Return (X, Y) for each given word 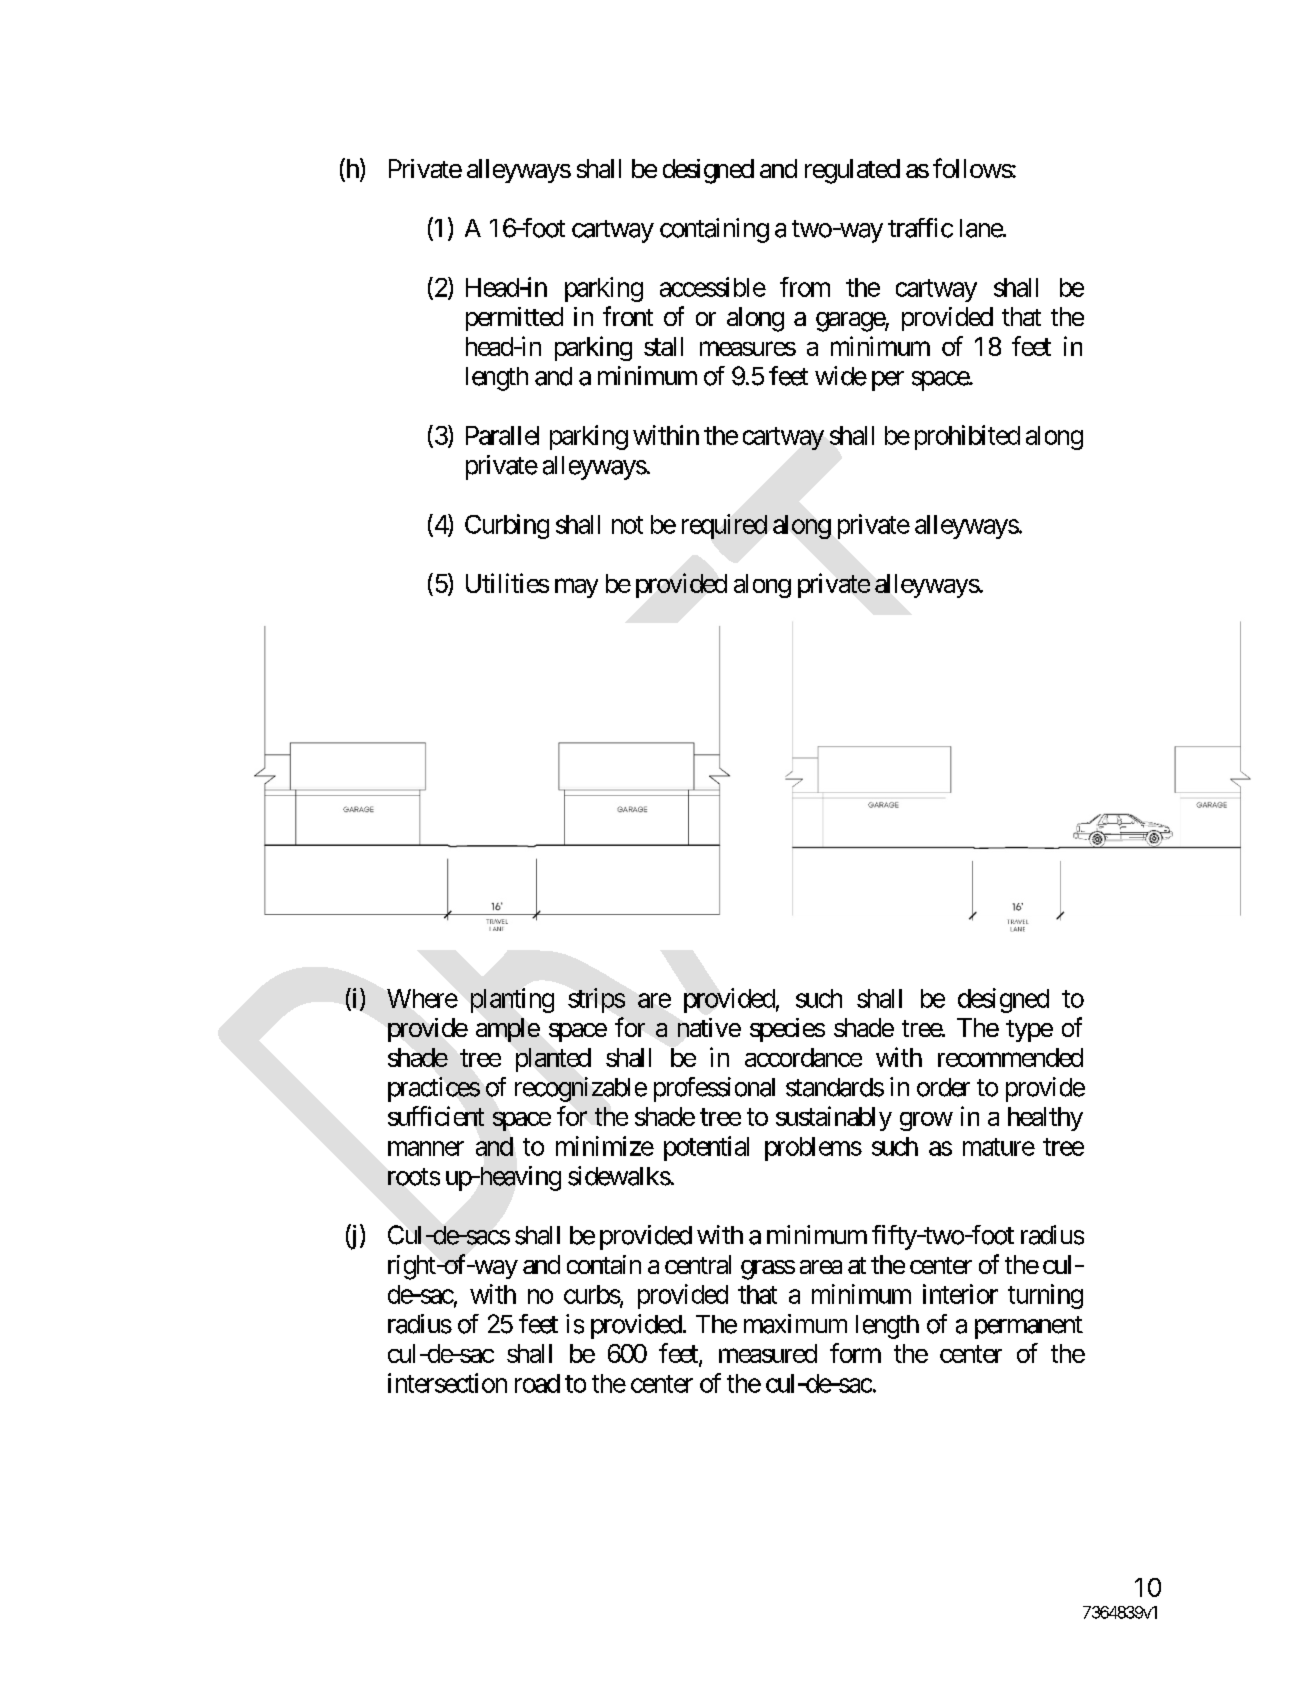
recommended (1010, 1057)
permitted (514, 319)
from (805, 287)
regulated (852, 171)
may (576, 588)
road (537, 1383)
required (724, 526)
